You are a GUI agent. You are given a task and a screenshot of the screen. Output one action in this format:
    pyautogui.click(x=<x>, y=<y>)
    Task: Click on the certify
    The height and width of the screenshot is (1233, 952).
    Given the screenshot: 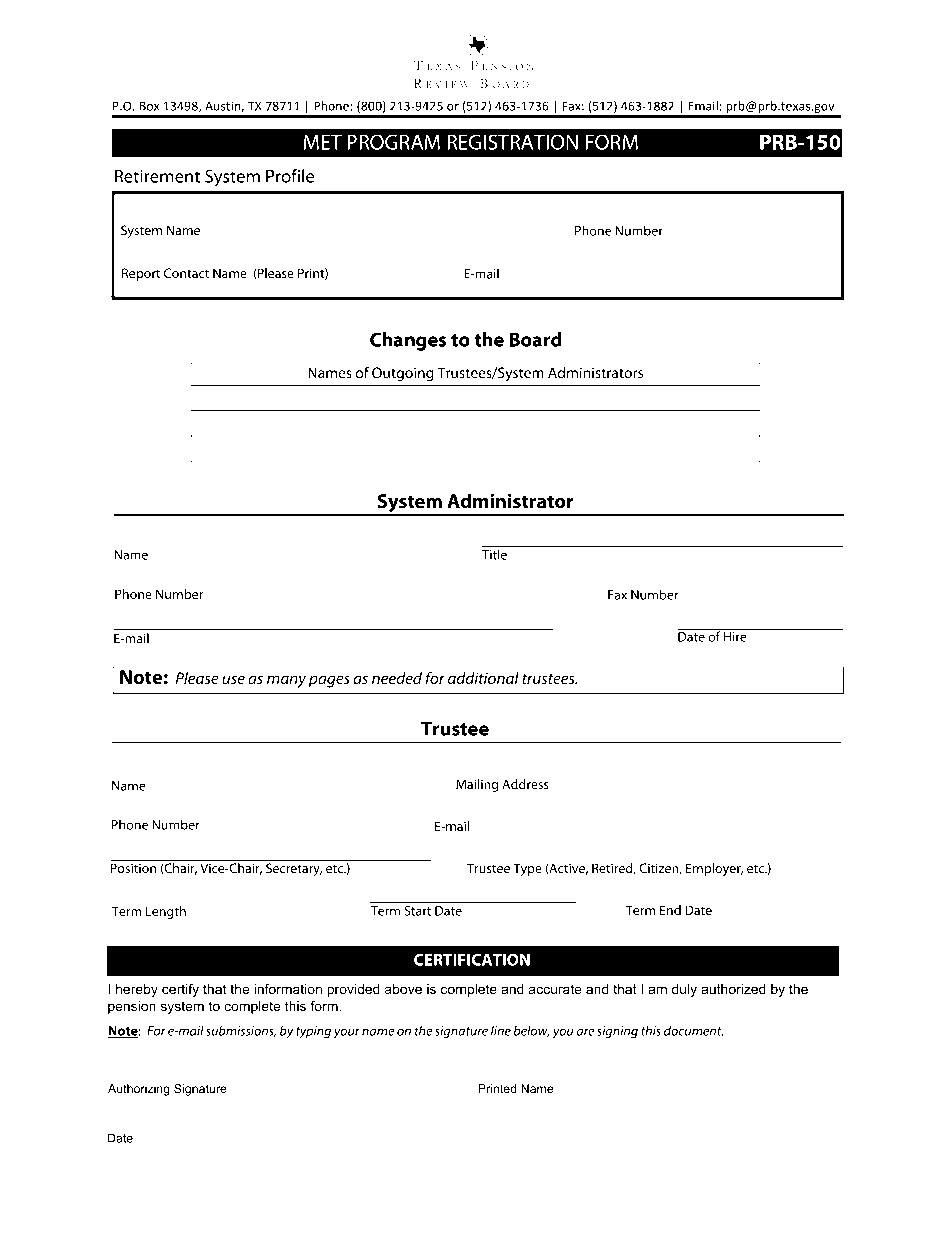 What is the action you would take?
    pyautogui.click(x=180, y=990)
